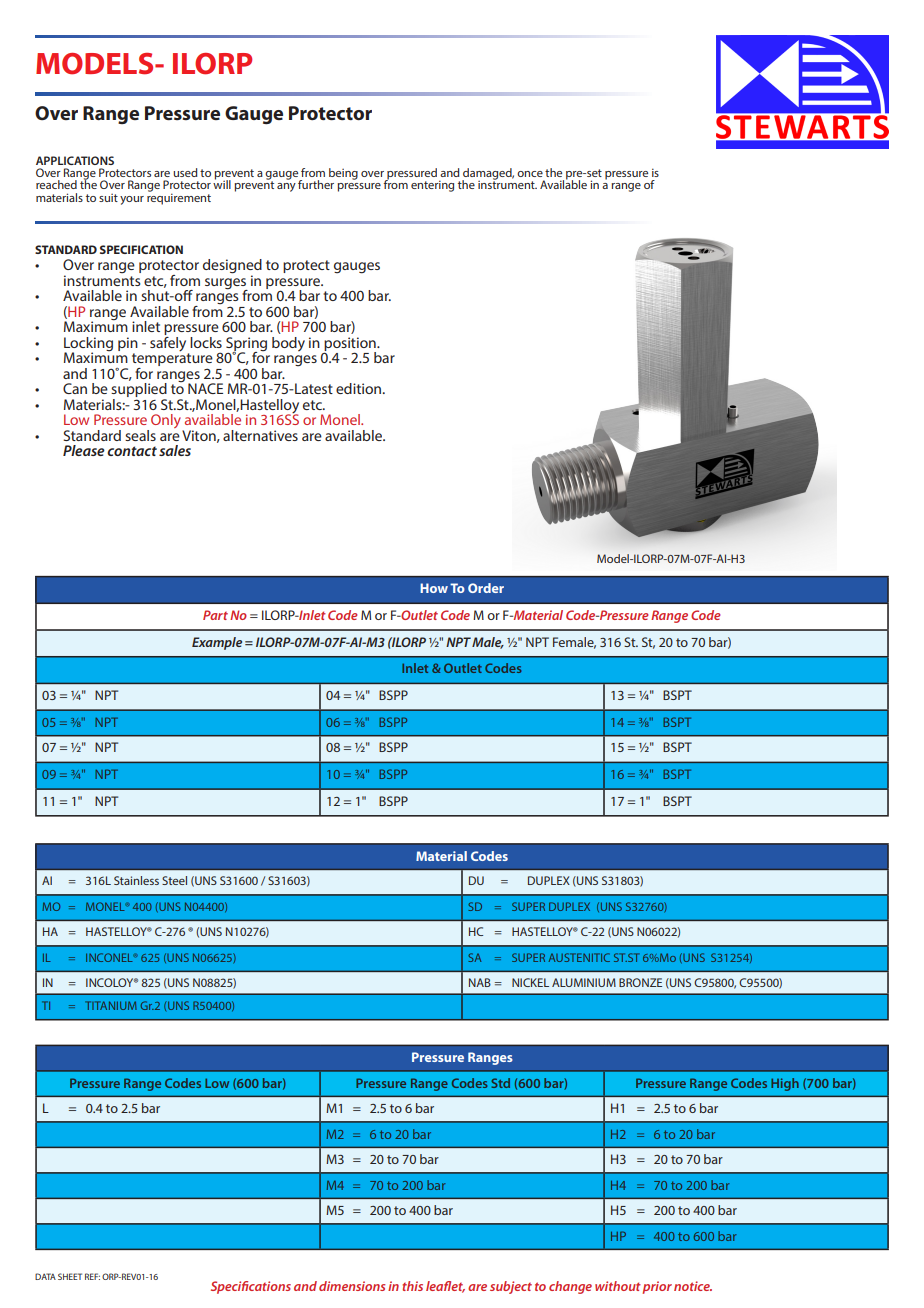  Describe the element at coordinates (132, 200) in the screenshot. I see `your` at that location.
